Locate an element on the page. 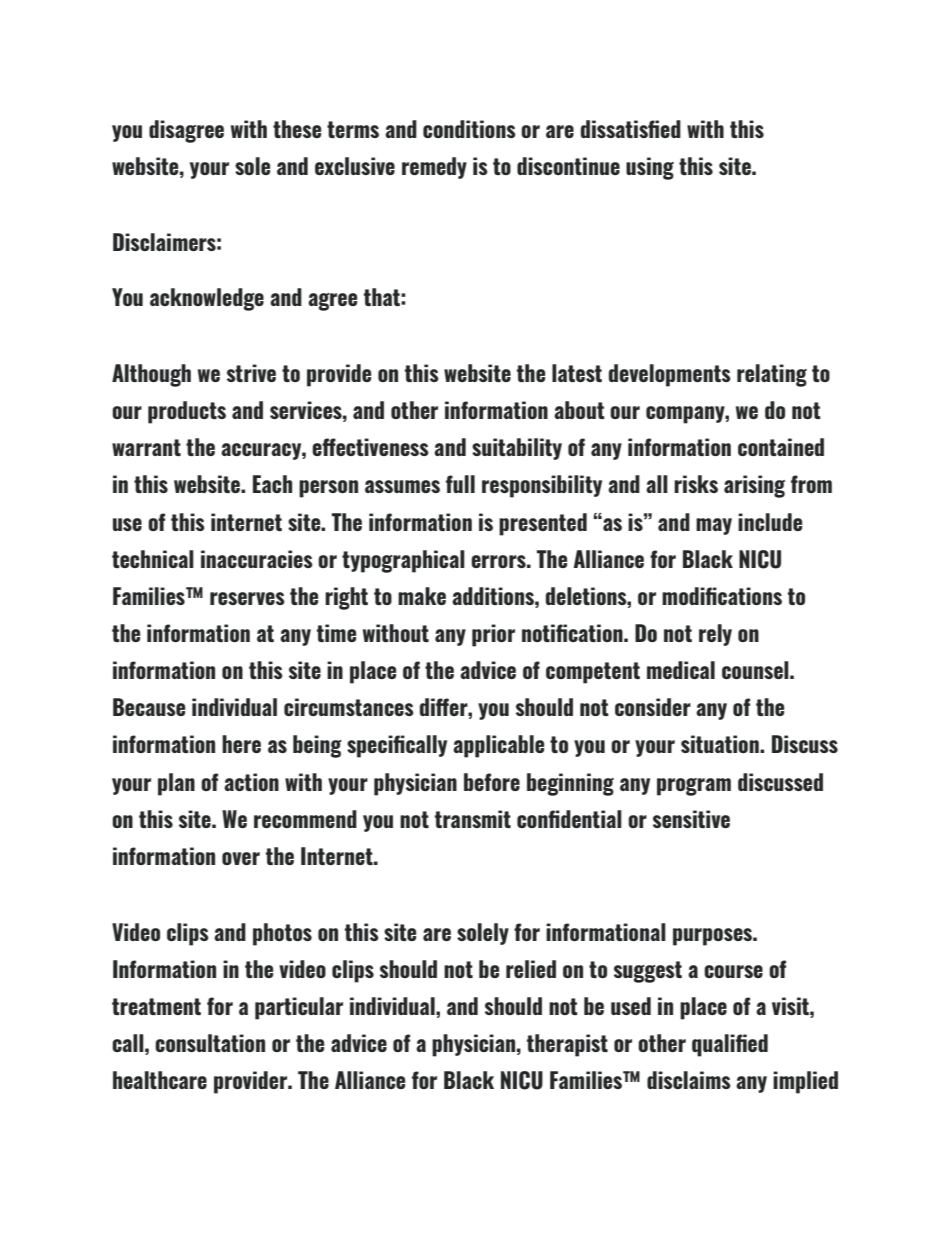 The height and width of the image is (1233, 952). consultation is located at coordinates (210, 1043).
